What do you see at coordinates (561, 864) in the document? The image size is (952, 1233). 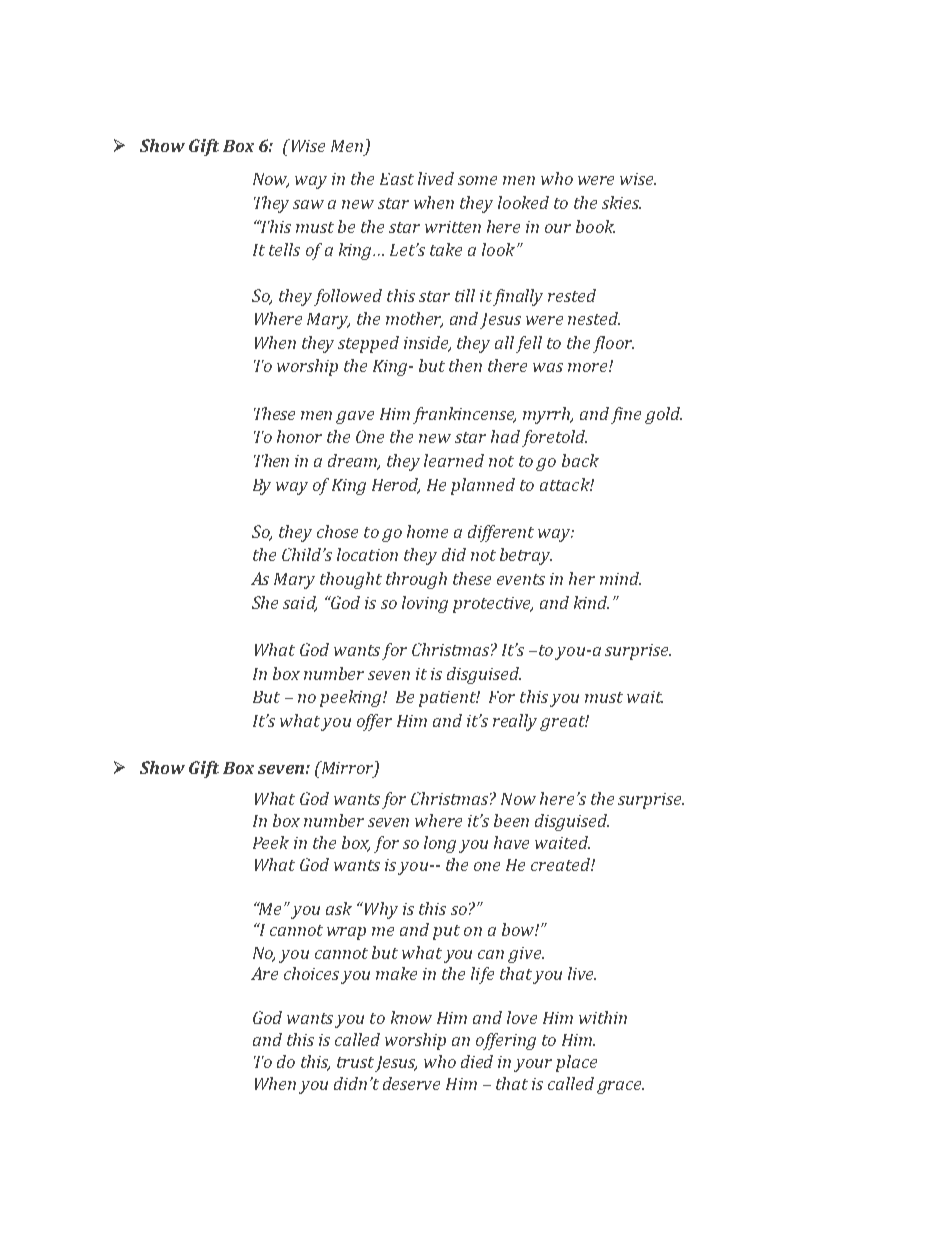 I see `created` at bounding box center [561, 864].
